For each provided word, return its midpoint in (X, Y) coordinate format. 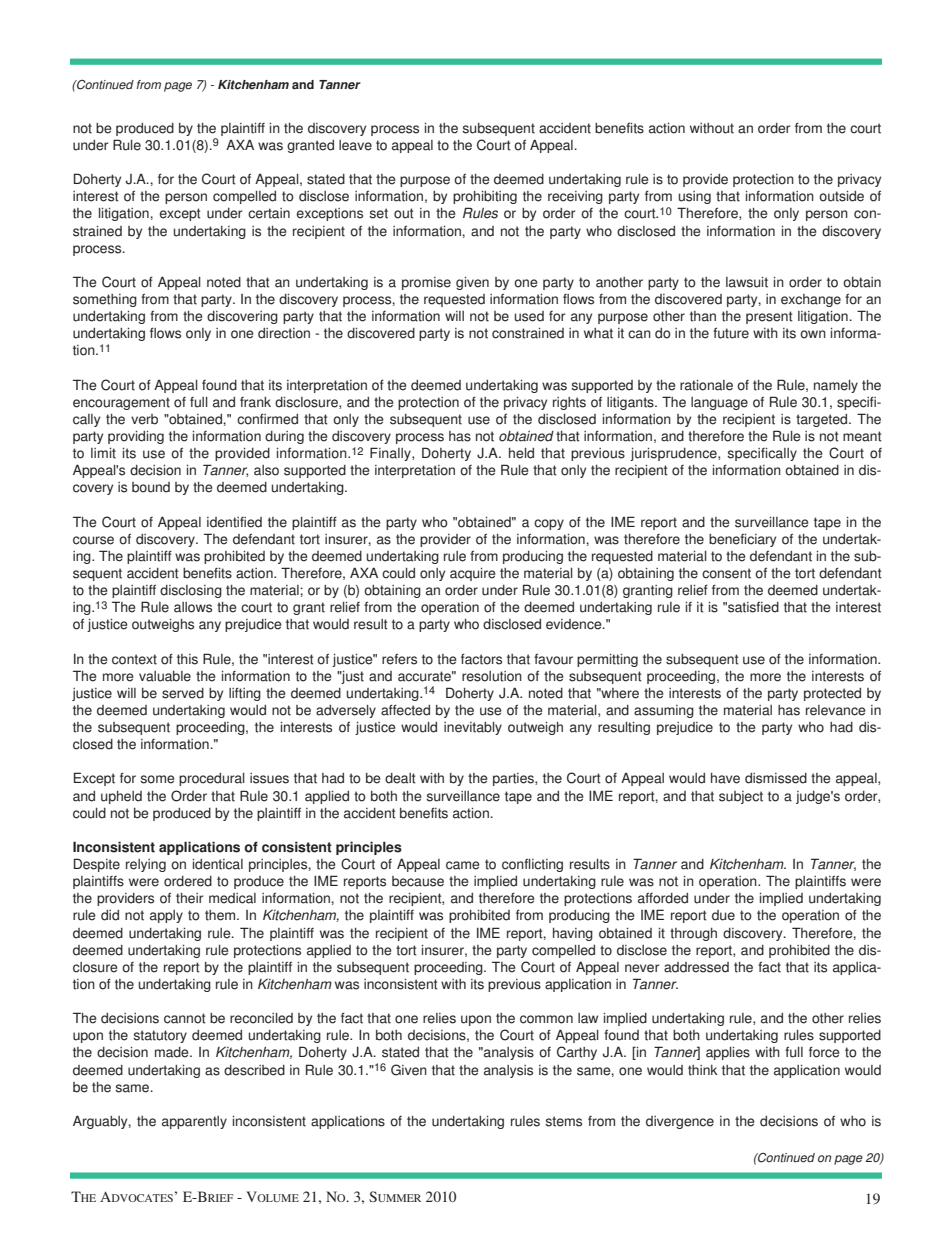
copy (549, 524)
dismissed (776, 778)
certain (269, 213)
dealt (400, 778)
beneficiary (742, 540)
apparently (194, 1122)
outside (841, 196)
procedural (212, 779)
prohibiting (485, 197)
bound (151, 487)
